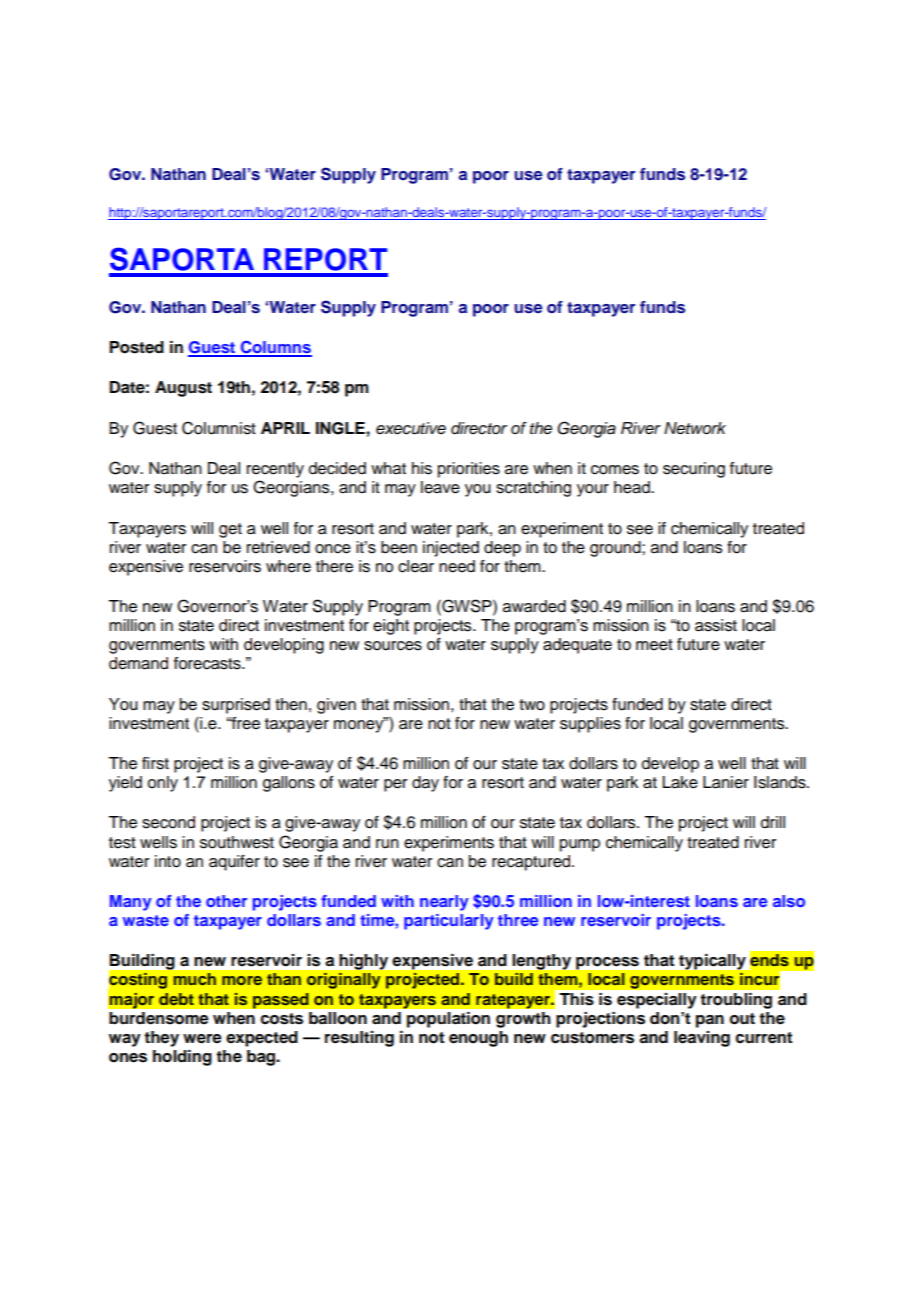 This page has height=1308, width=924. I want to click on ground, so click(616, 549).
